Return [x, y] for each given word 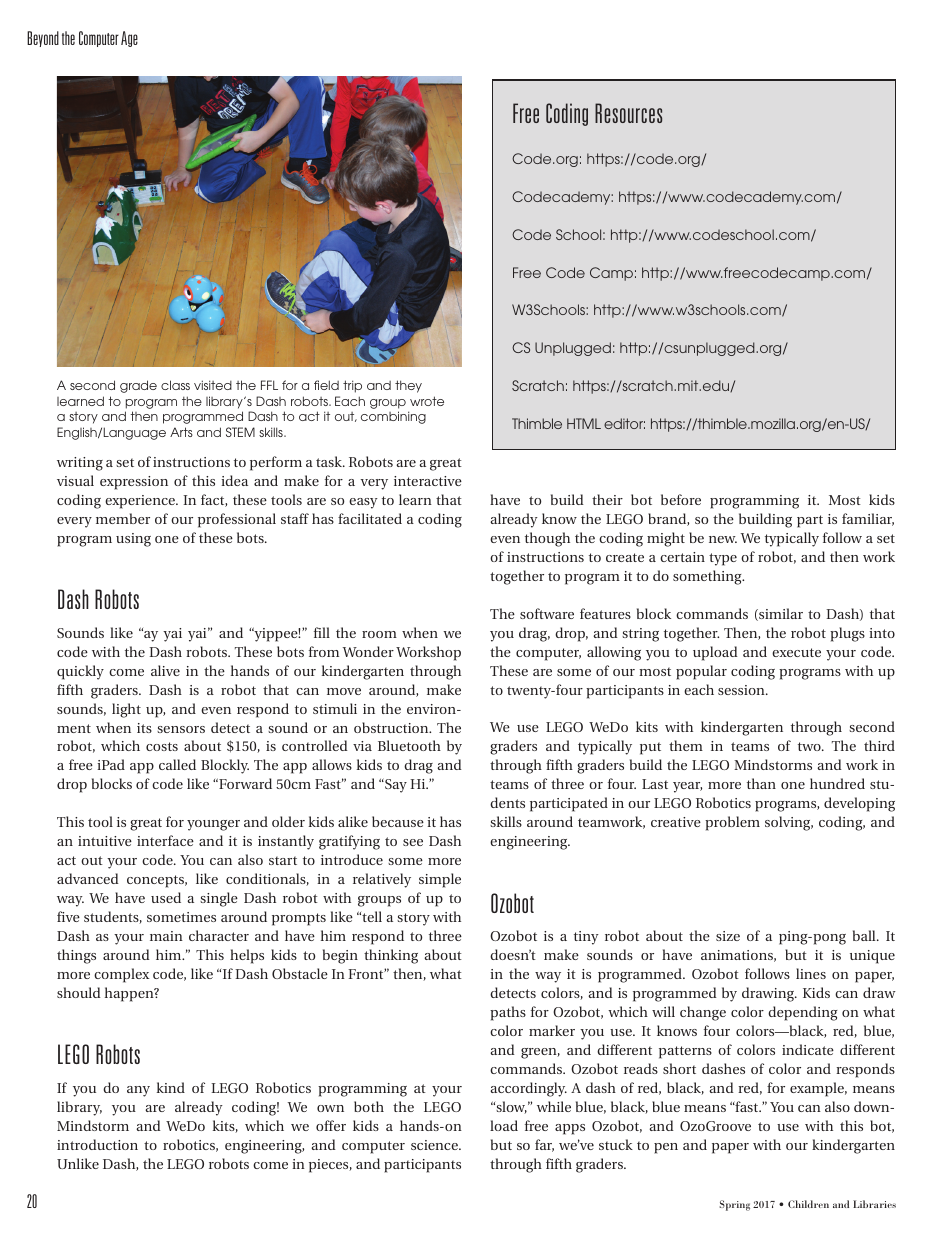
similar [780, 614]
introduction [97, 1144]
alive [165, 670]
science [435, 1145]
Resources [628, 113]
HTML [584, 423]
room [379, 634]
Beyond [43, 39]
